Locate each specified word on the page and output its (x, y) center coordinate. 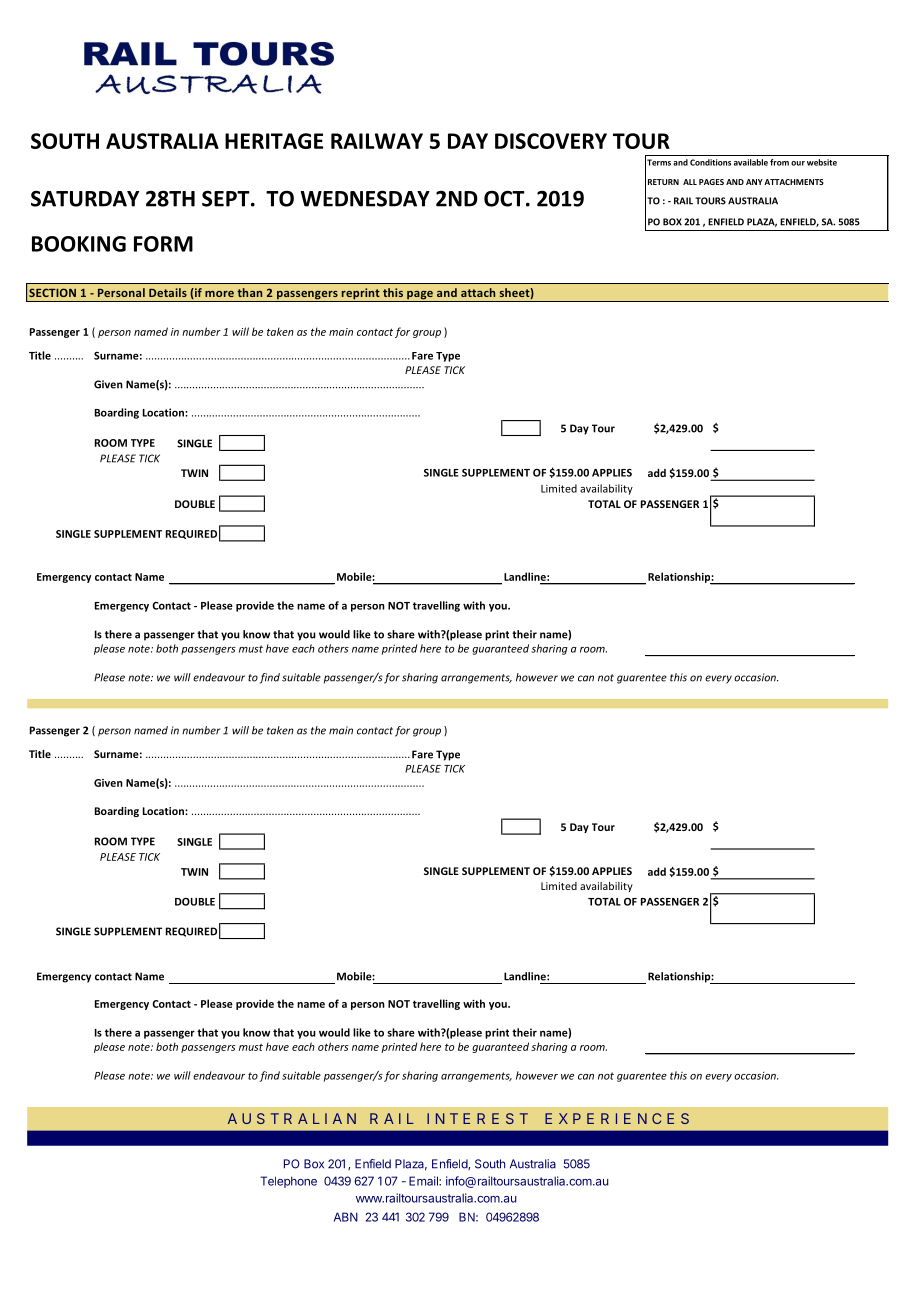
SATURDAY (85, 198)
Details (168, 292)
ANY (754, 182)
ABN (346, 1217)
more (219, 294)
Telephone (288, 1182)
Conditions (710, 162)
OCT (505, 198)
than (249, 292)
